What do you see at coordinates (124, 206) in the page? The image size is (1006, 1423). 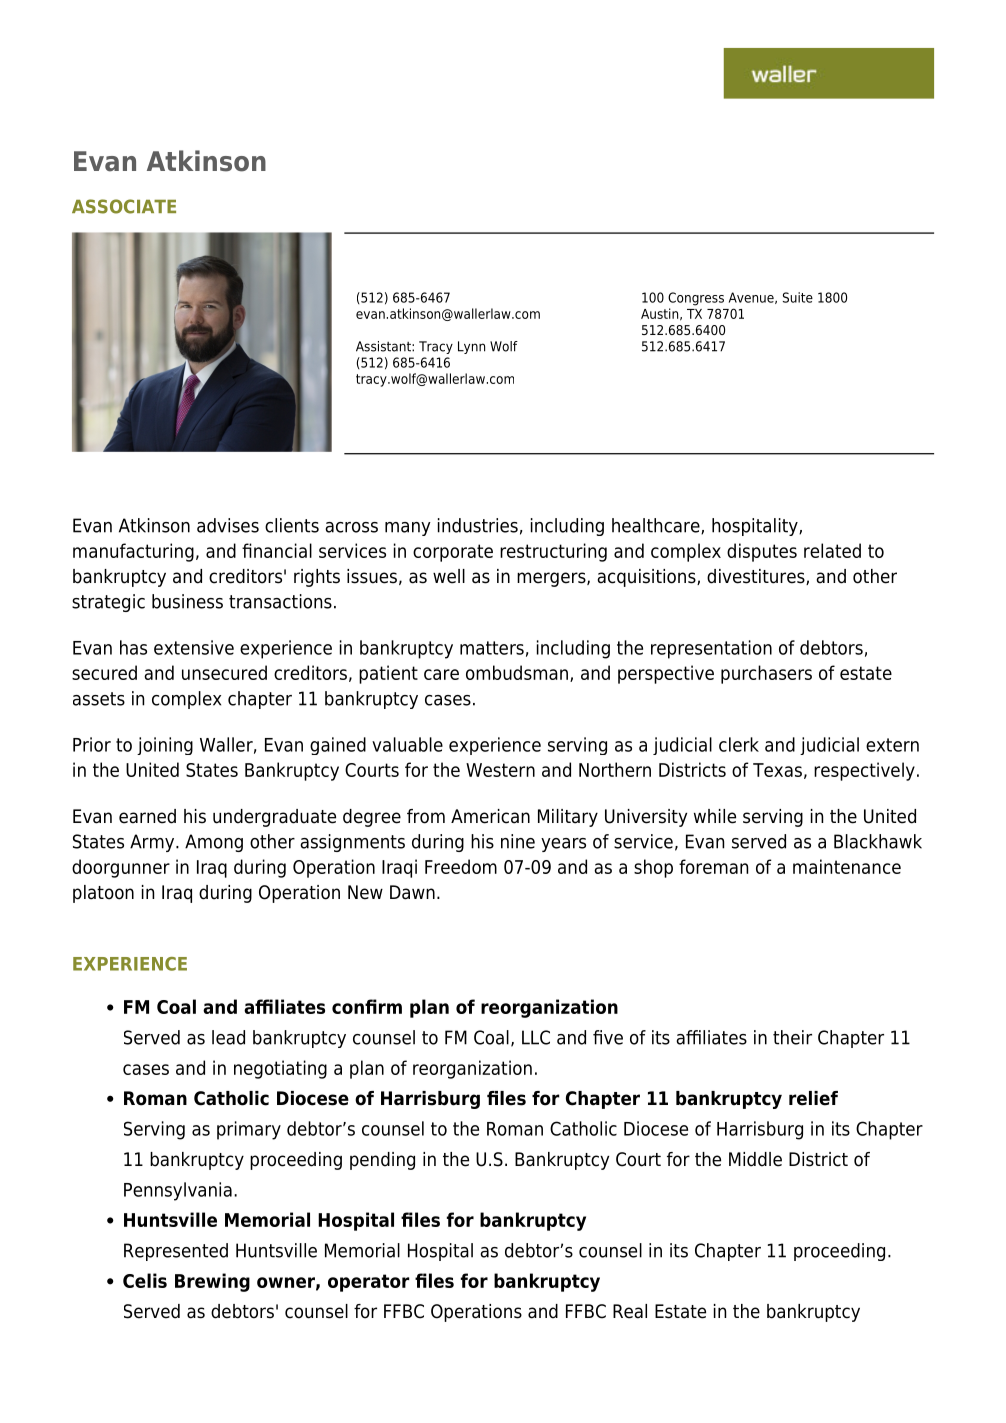 I see `ASSOCIATE` at bounding box center [124, 206].
